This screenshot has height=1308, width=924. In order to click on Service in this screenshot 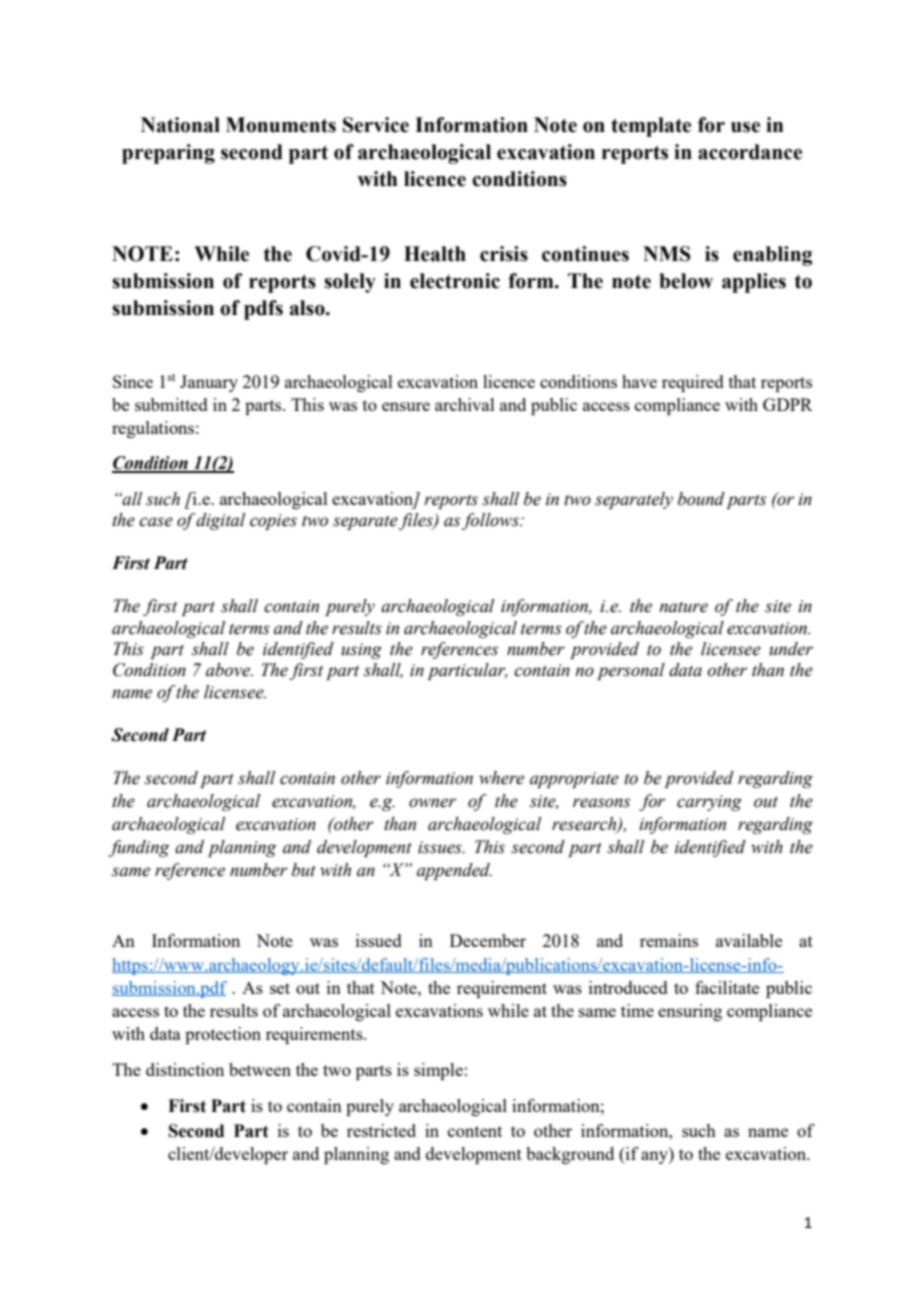, I will do `click(376, 125)`.
